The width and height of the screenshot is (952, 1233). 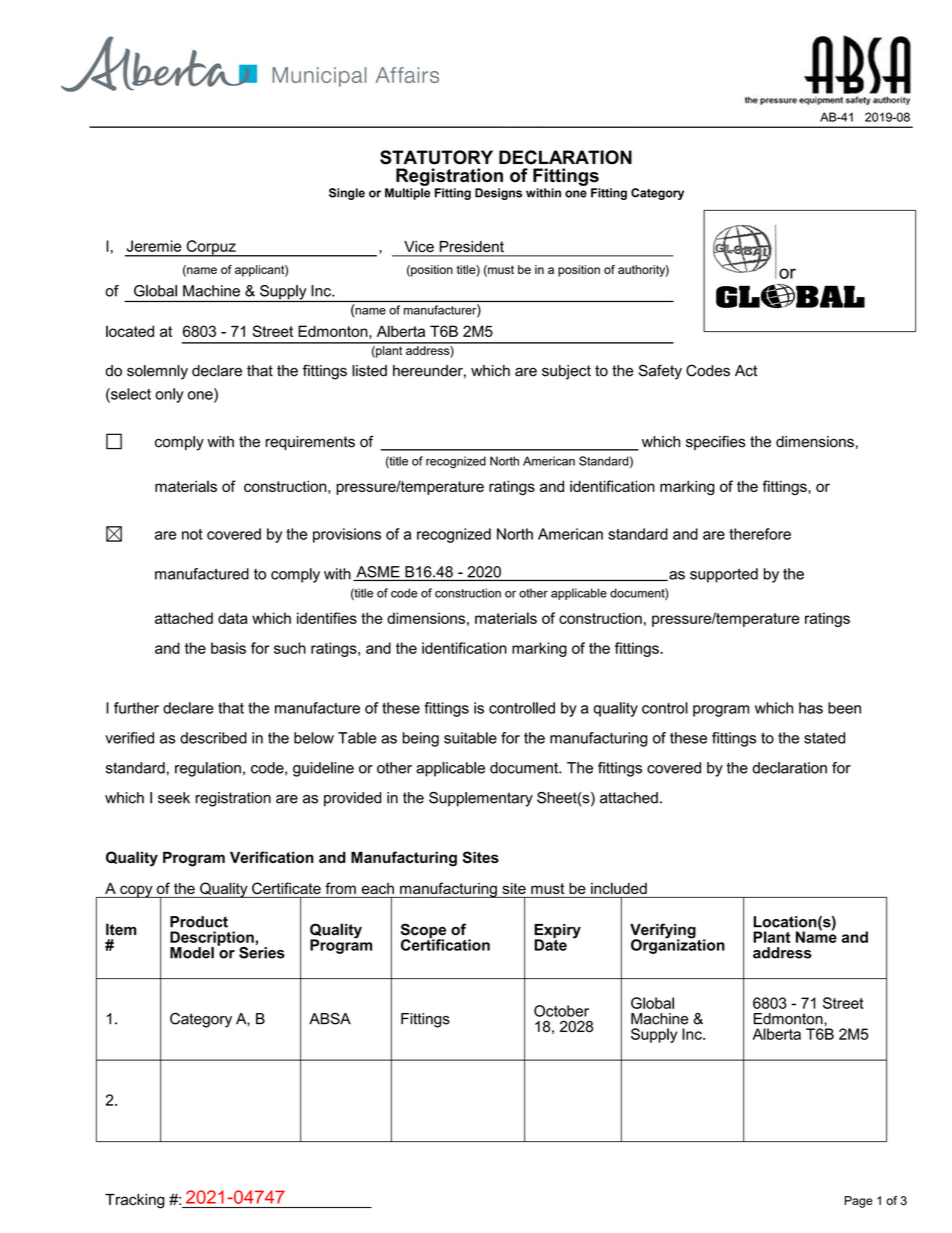 I want to click on has, so click(x=811, y=708).
